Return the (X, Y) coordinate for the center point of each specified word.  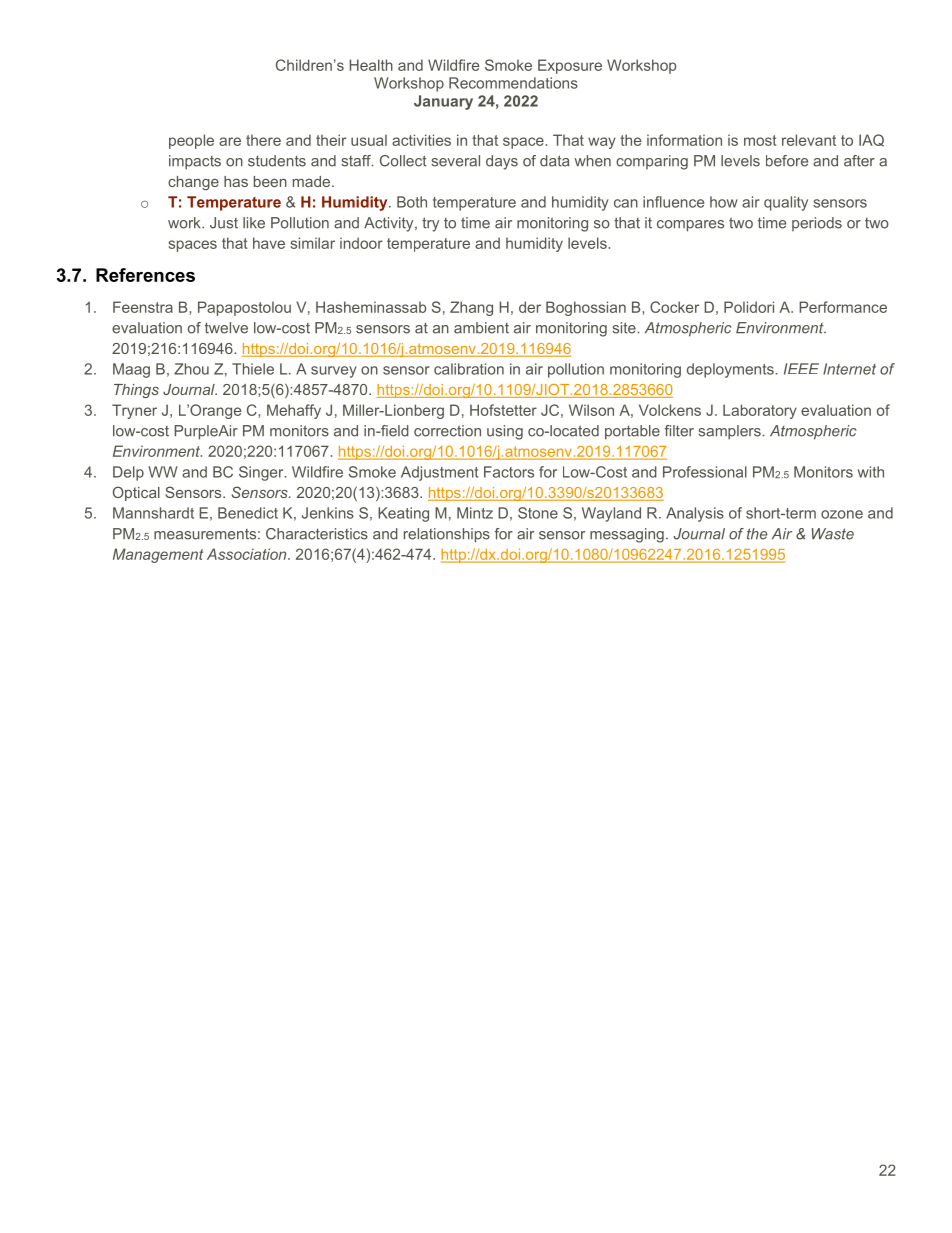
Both (412, 202)
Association (248, 554)
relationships (447, 535)
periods (817, 224)
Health (371, 65)
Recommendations (513, 83)
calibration (469, 369)
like (254, 223)
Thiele (253, 369)
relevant (809, 140)
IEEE (801, 369)
